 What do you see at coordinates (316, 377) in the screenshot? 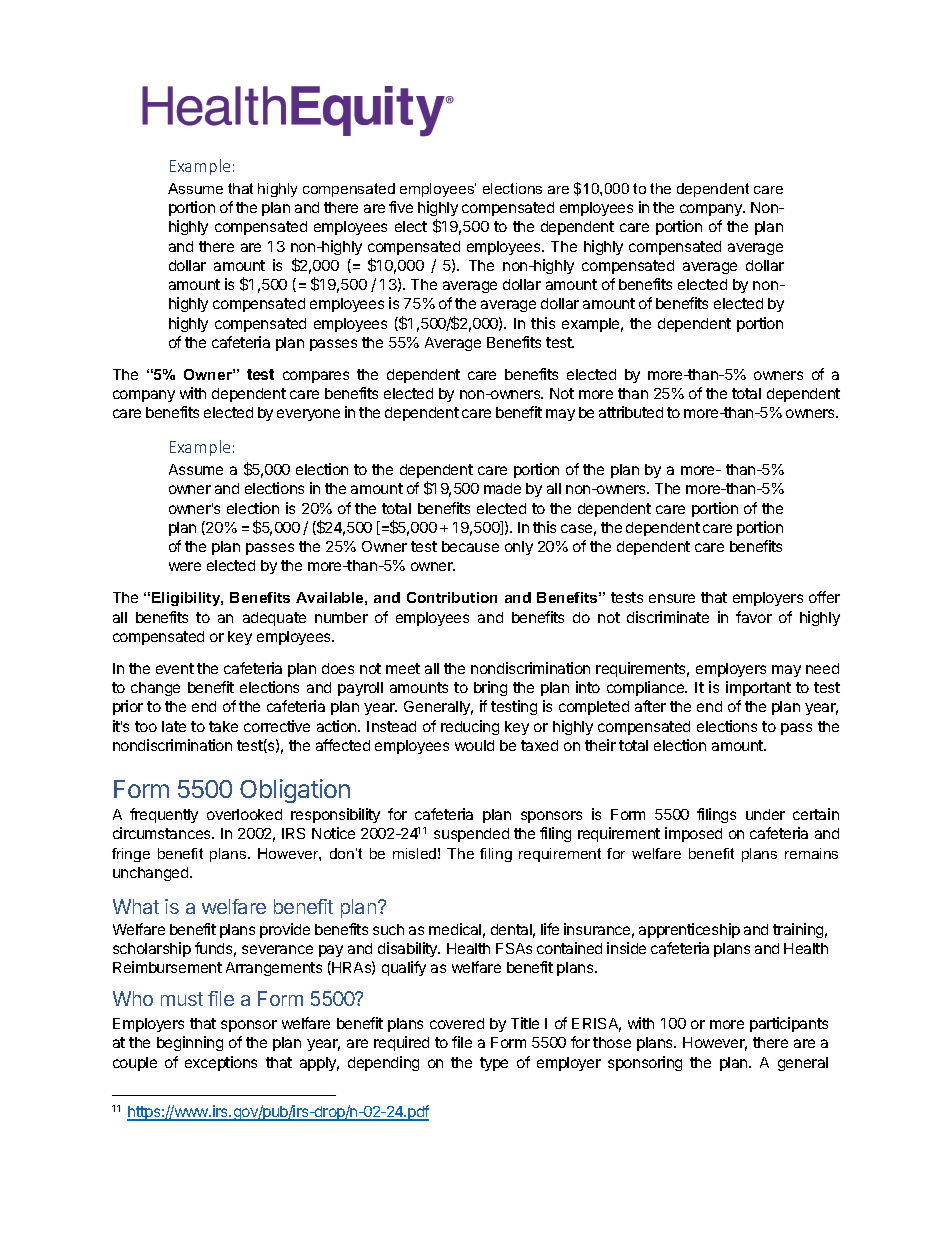
I see `compares` at bounding box center [316, 377].
